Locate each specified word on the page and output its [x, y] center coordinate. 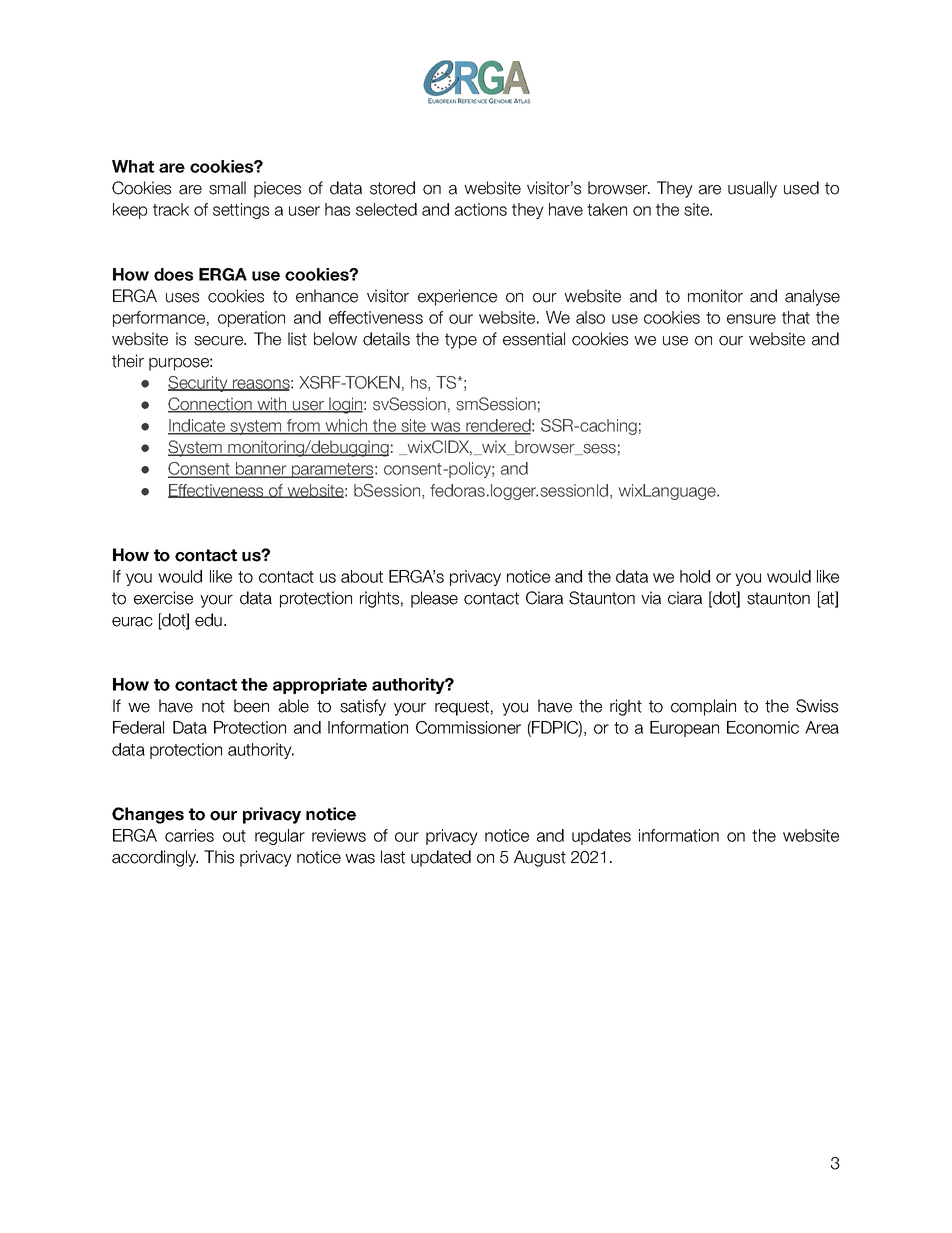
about [362, 576]
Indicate [197, 426]
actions [481, 209]
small [227, 188]
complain [703, 707]
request [462, 708]
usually [752, 189]
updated [441, 858]
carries [189, 835]
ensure [751, 319]
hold [695, 576]
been [251, 706]
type [461, 341]
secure [219, 341]
